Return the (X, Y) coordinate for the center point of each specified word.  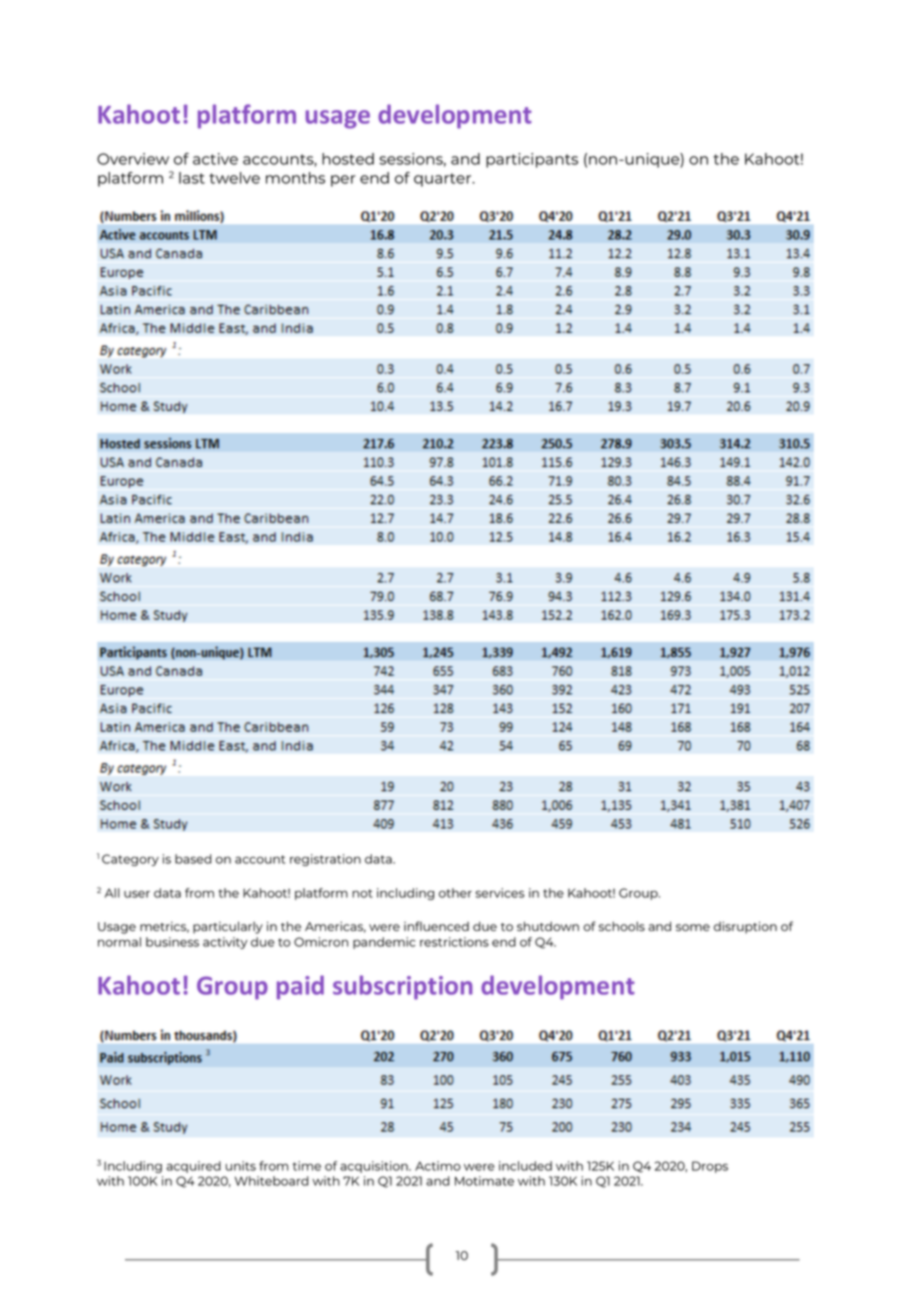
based (193, 859)
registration (325, 860)
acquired (193, 1167)
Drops (710, 1167)
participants (532, 160)
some (693, 927)
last (192, 178)
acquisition (375, 1167)
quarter (444, 180)
